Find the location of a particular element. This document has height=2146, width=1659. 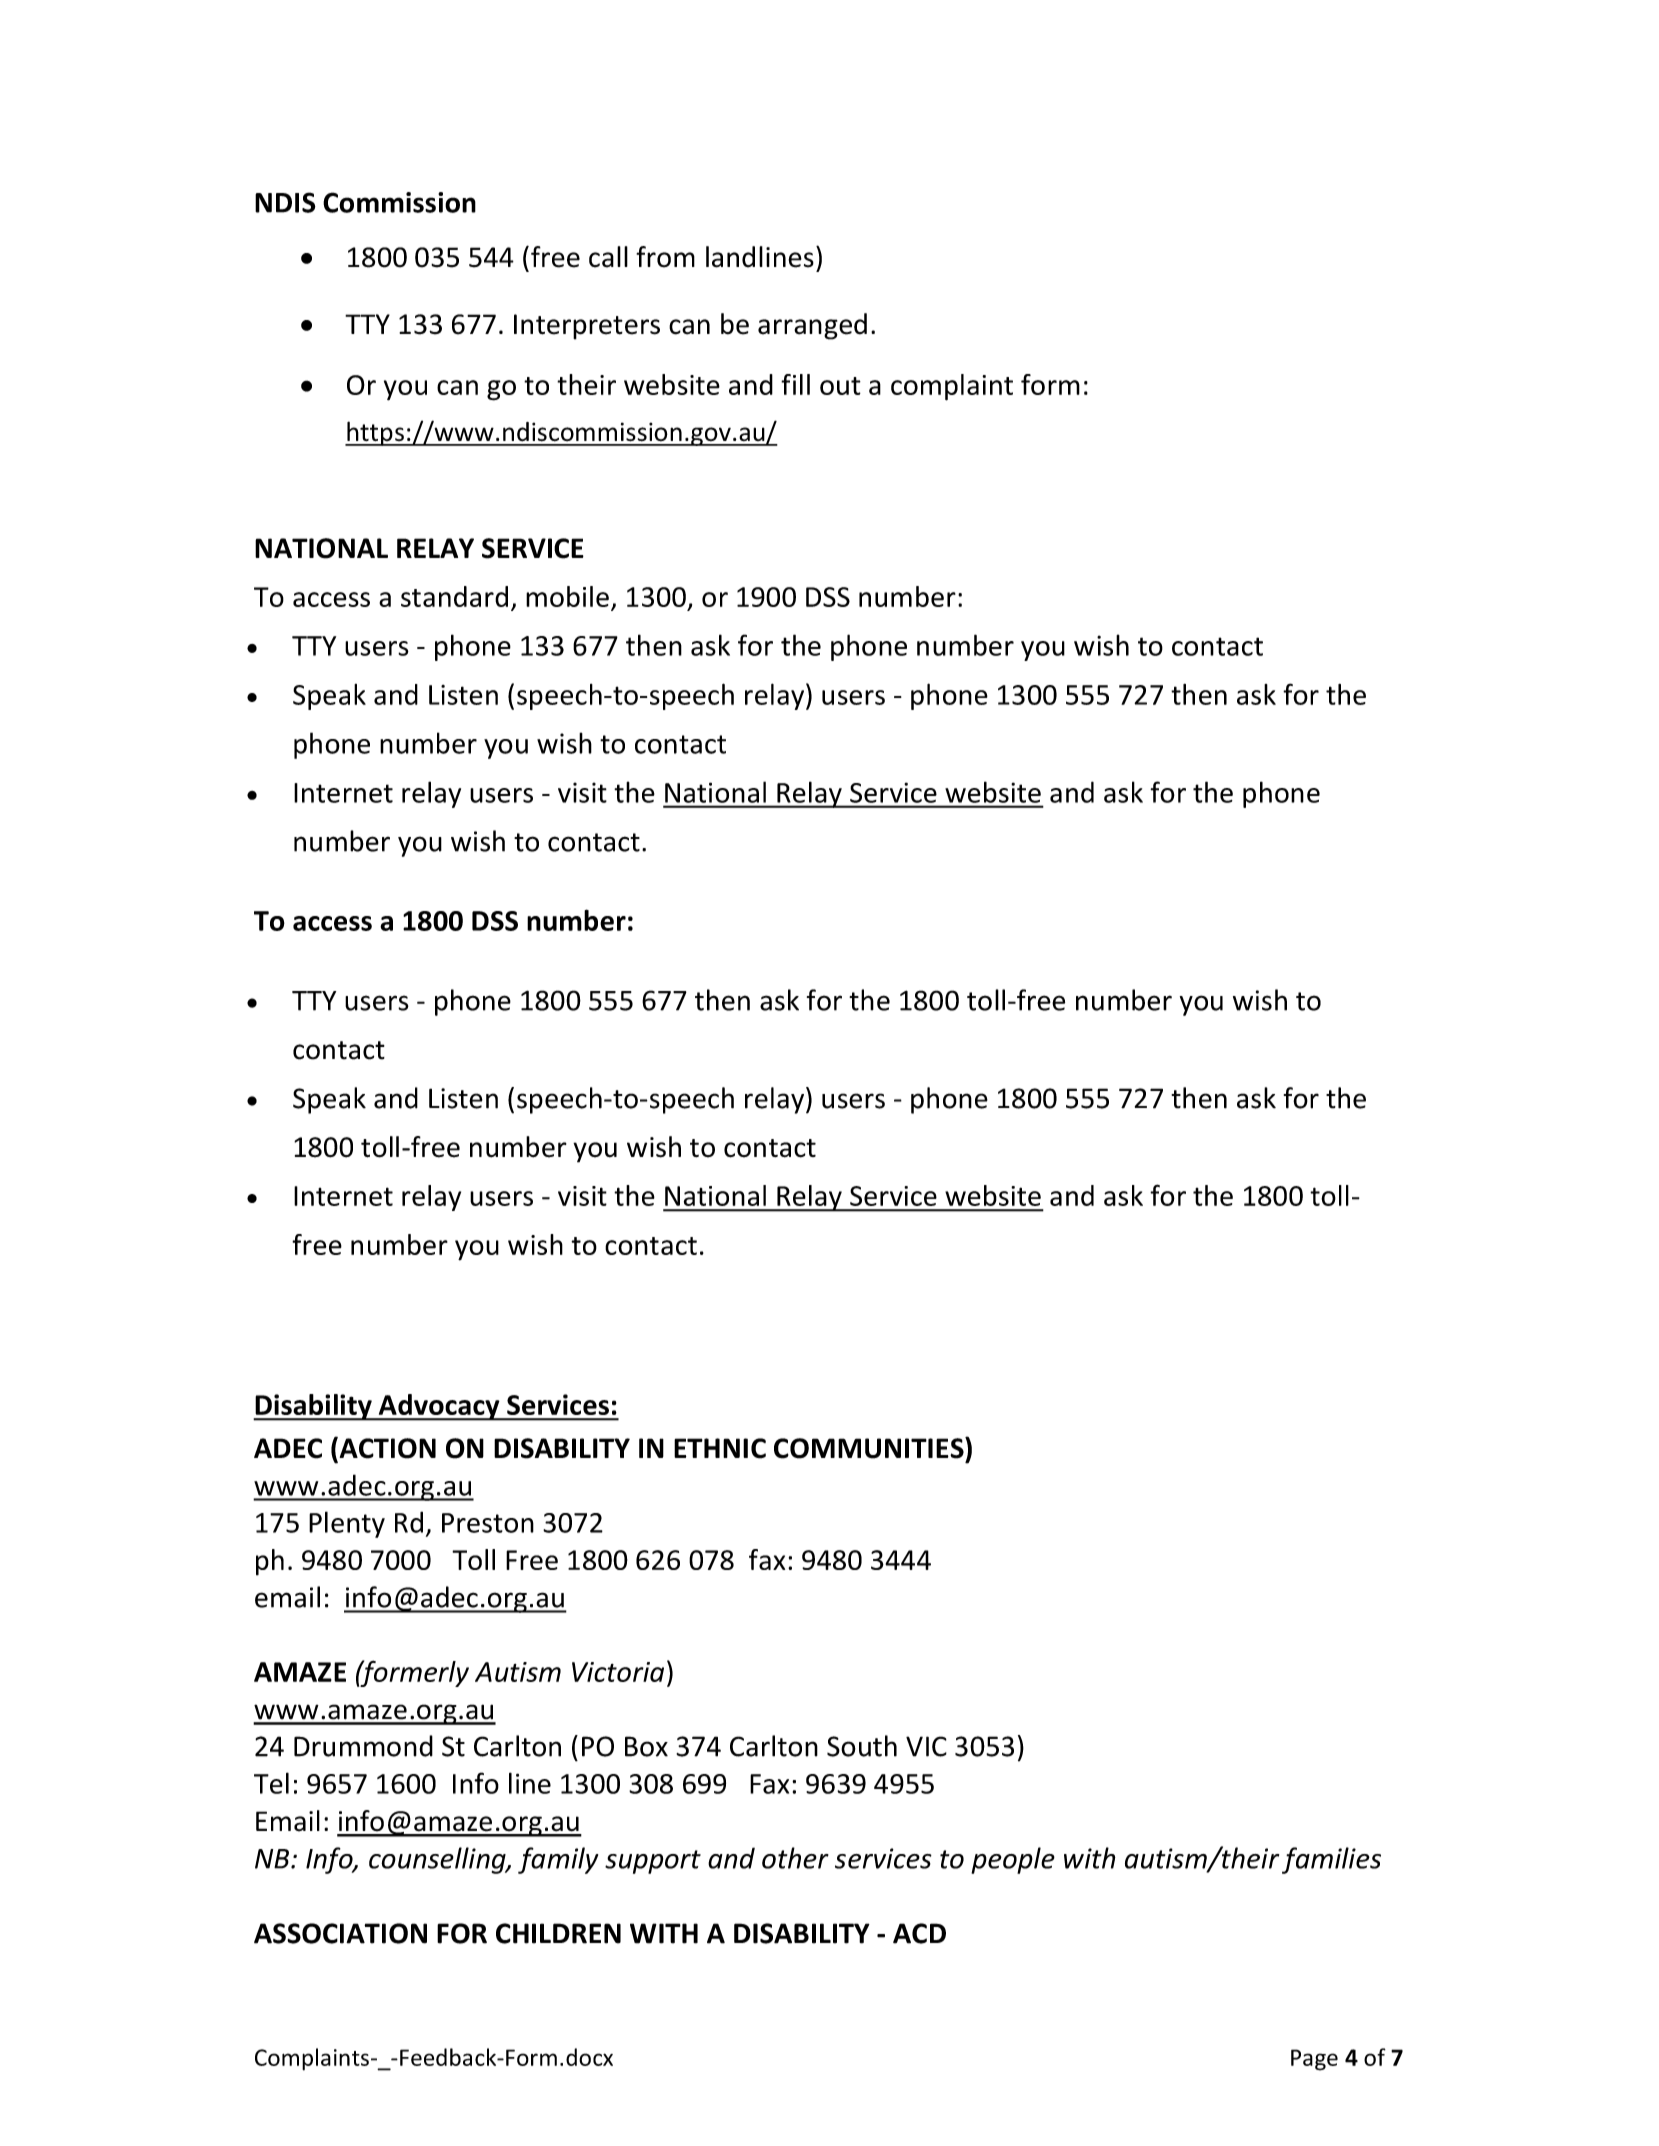

Page is located at coordinates (1314, 2060).
